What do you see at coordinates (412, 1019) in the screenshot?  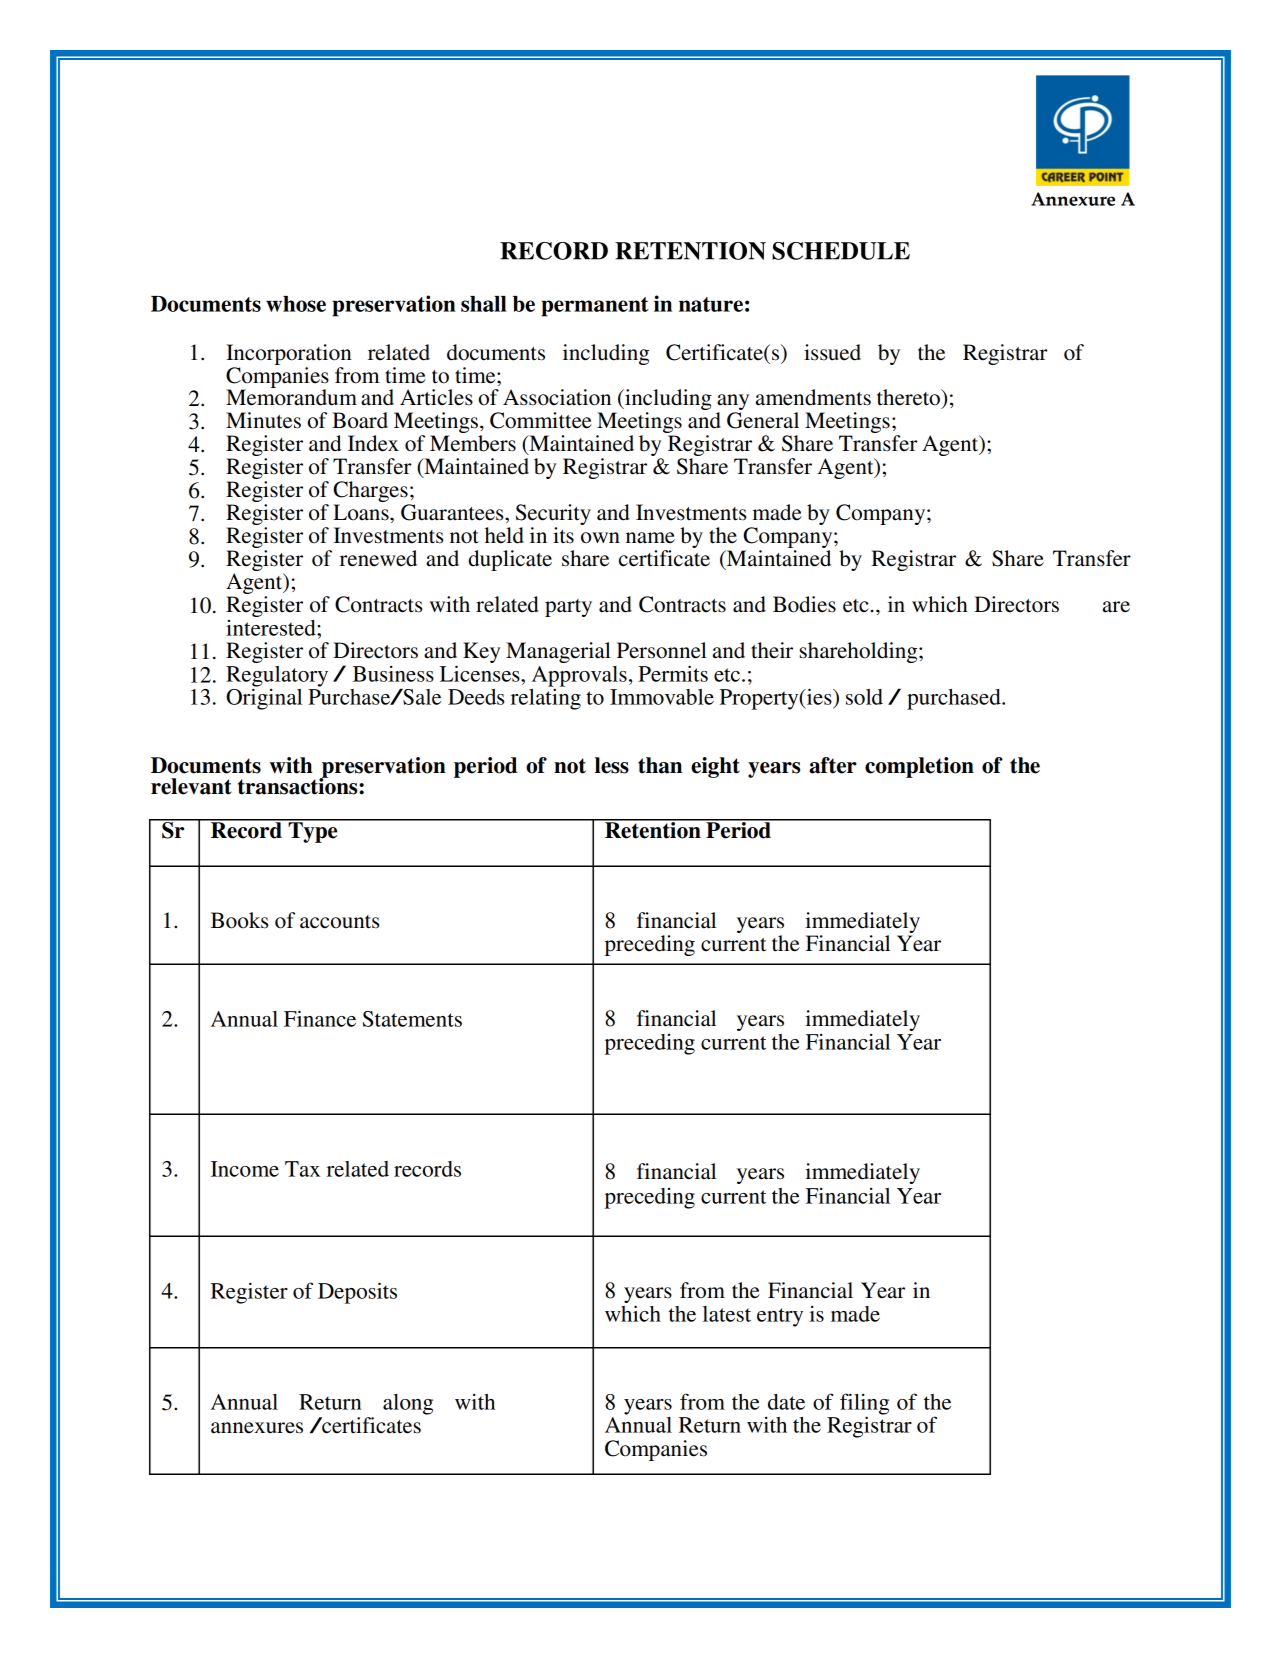 I see `Statements` at bounding box center [412, 1019].
